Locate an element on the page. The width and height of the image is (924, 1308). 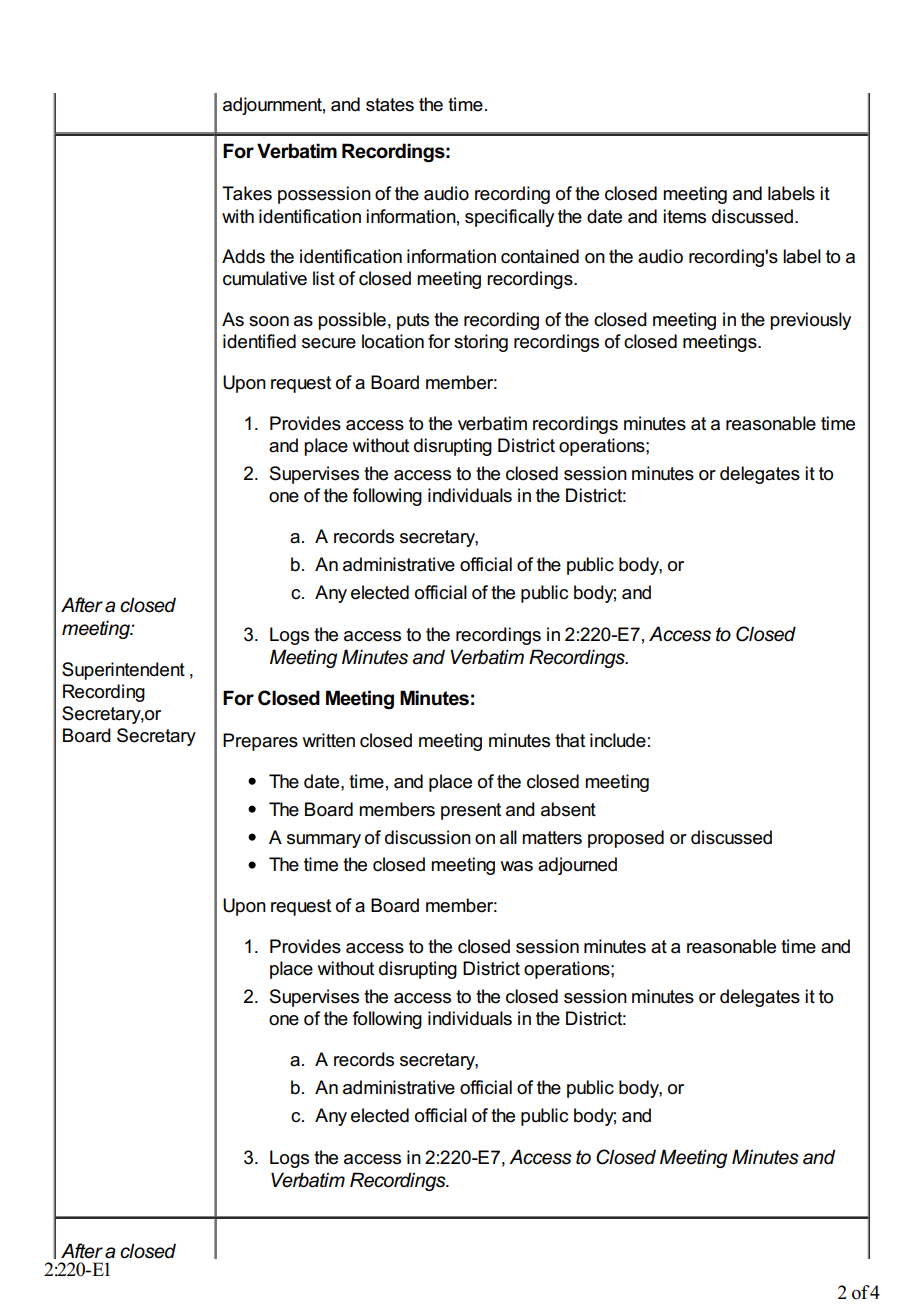
storing is located at coordinates (481, 343).
